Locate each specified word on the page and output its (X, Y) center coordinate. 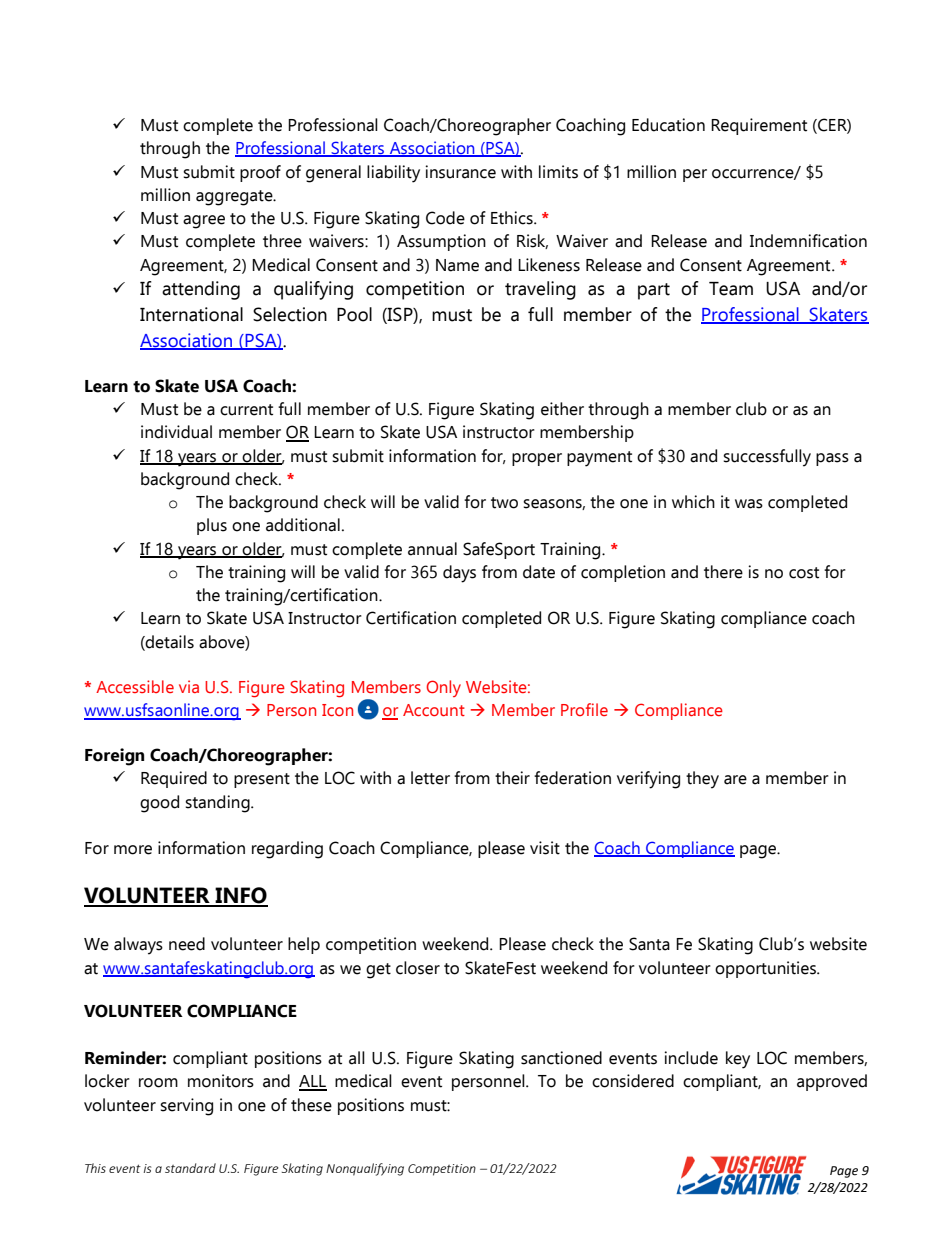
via (189, 686)
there (723, 572)
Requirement (759, 126)
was (749, 504)
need (187, 944)
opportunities (766, 969)
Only (443, 688)
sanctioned (561, 1058)
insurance (460, 172)
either (562, 409)
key (738, 1060)
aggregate (235, 198)
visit (545, 848)
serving (186, 1107)
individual (176, 432)
